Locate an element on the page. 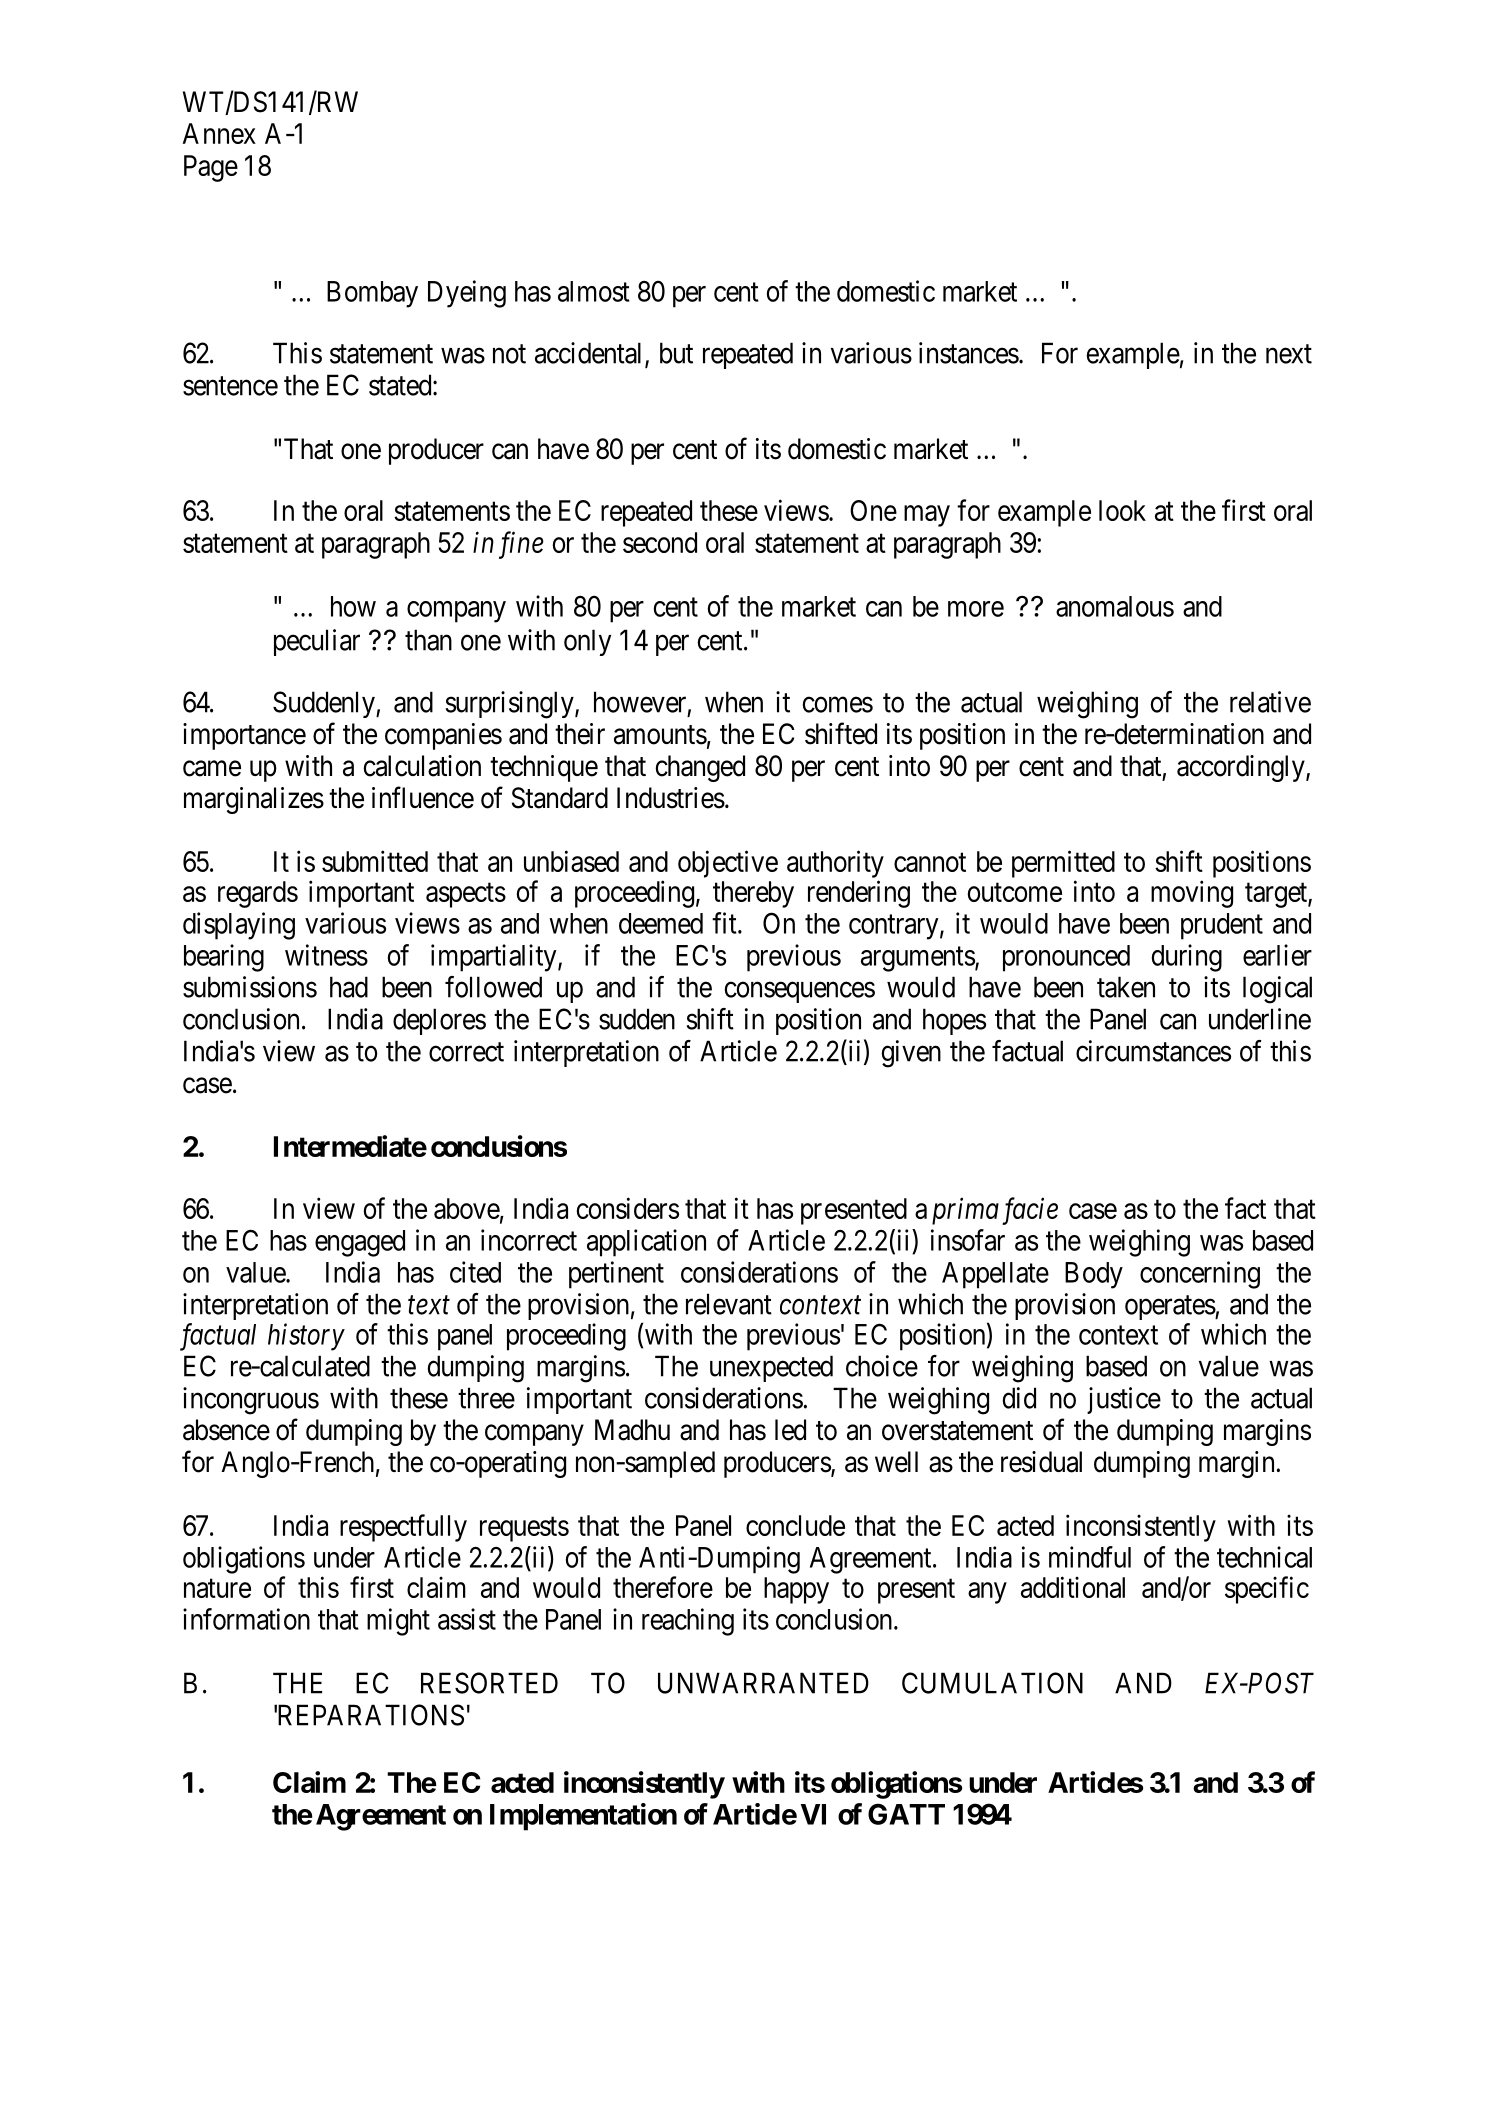 The width and height of the image is (1491, 2106). Page is located at coordinates (211, 168).
